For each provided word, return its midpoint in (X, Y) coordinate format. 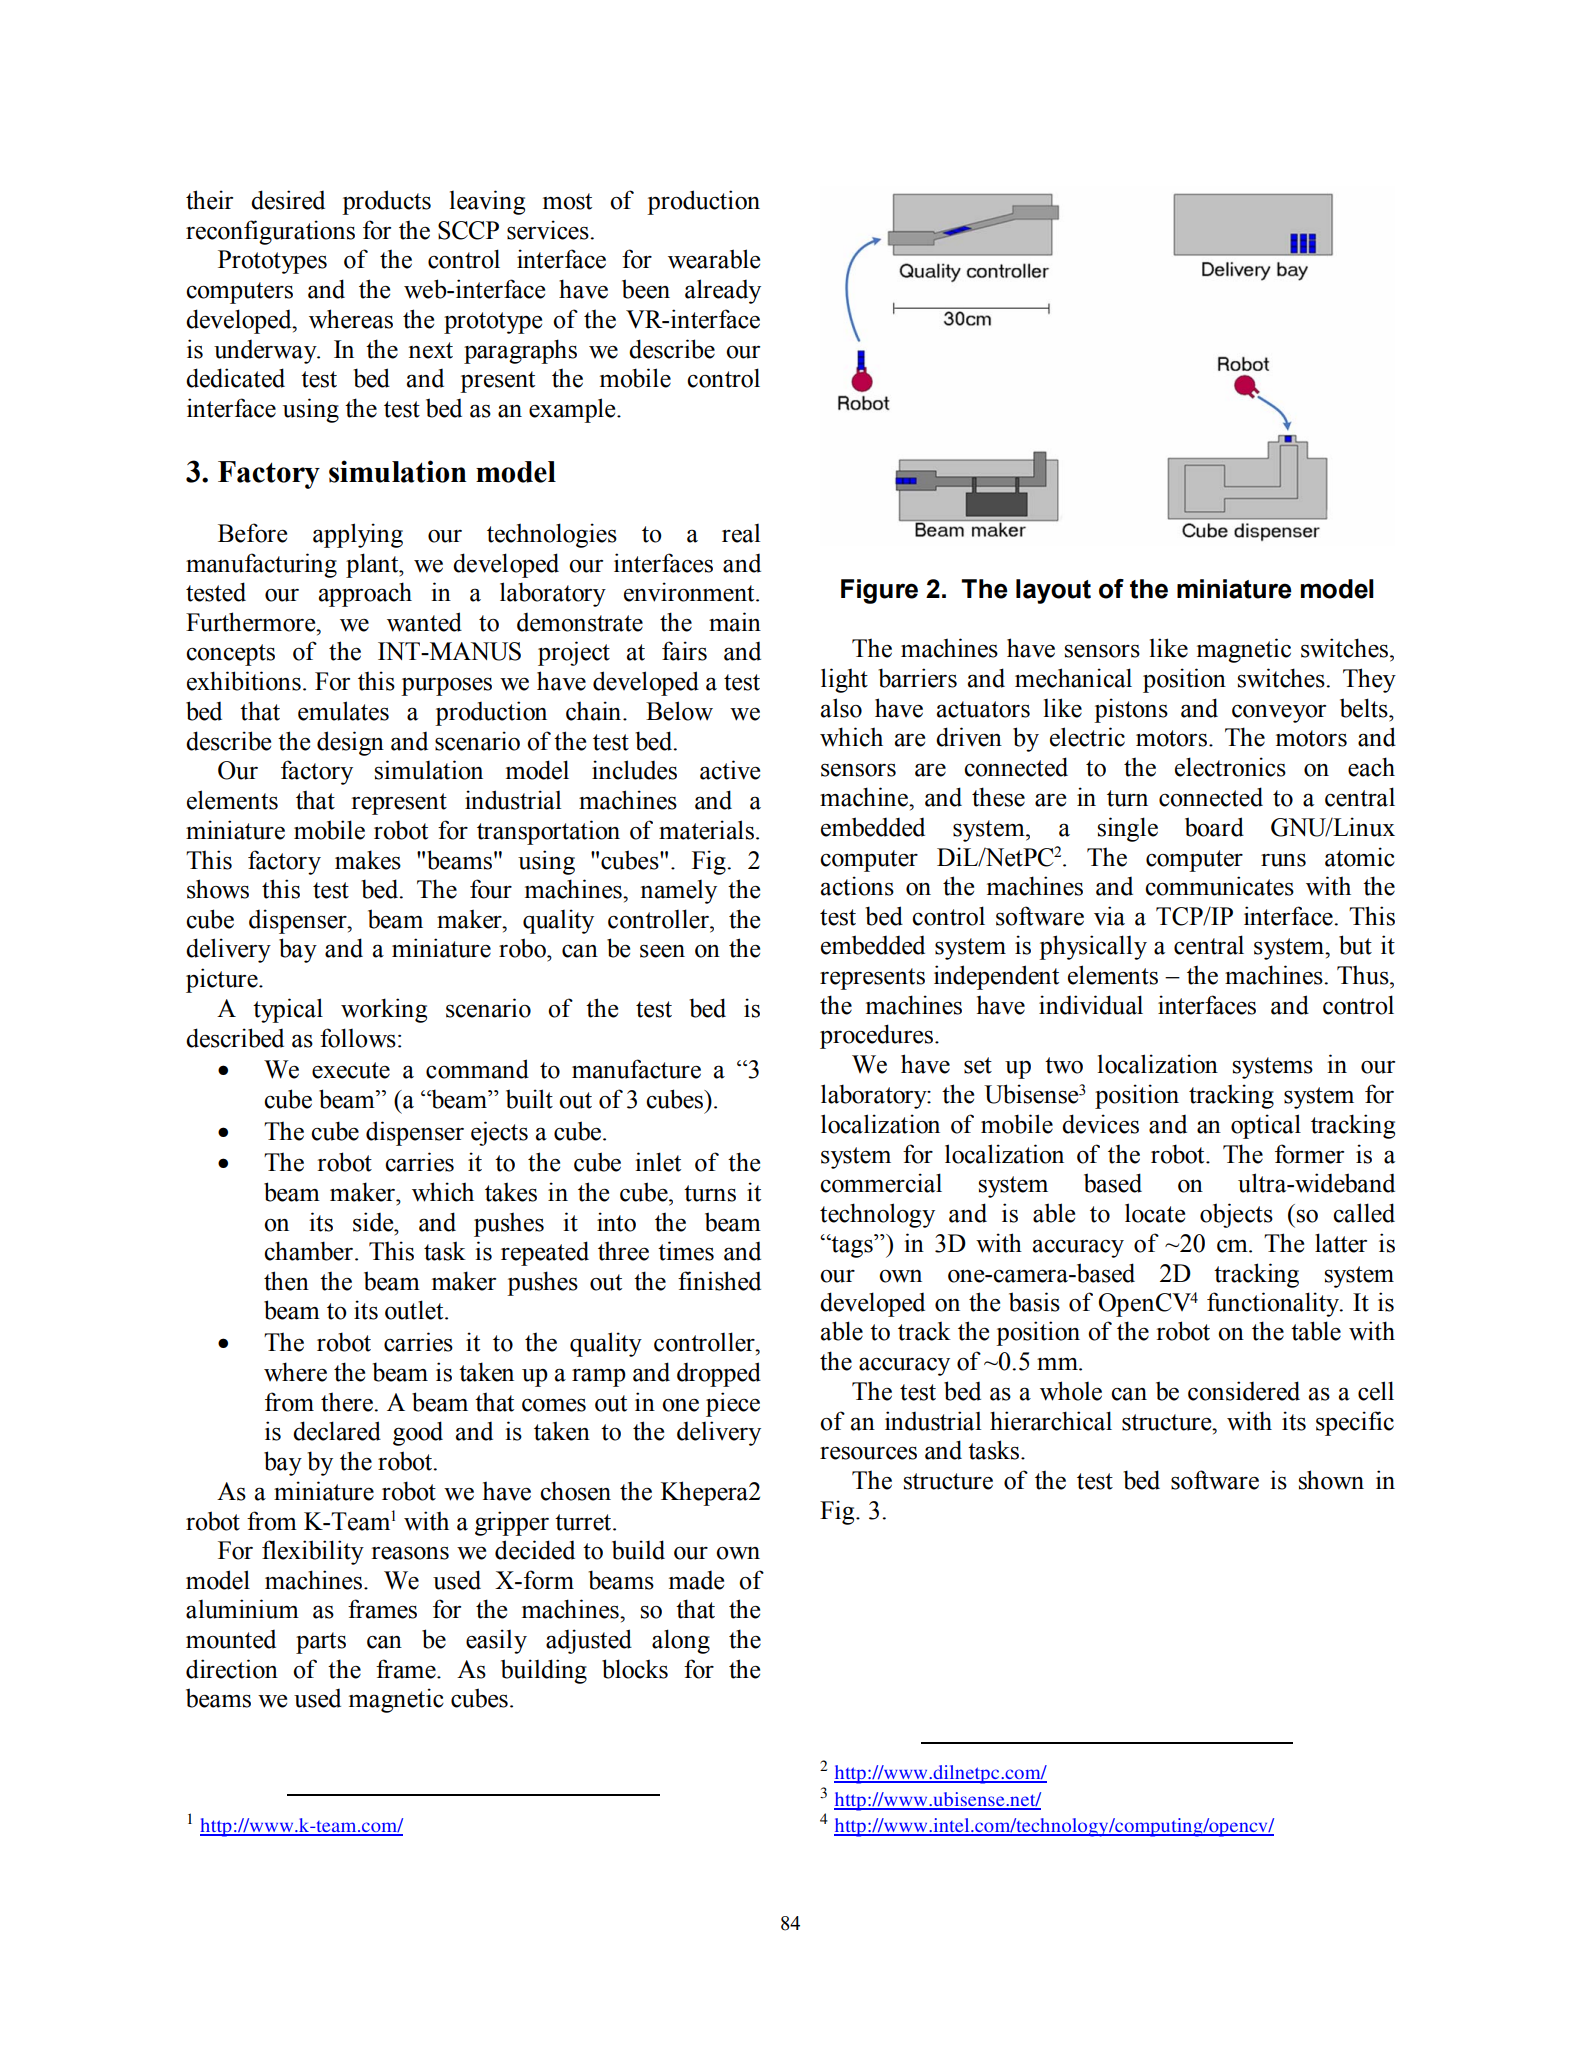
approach (365, 594)
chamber (308, 1251)
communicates (1219, 886)
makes (368, 860)
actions (857, 886)
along (681, 1641)
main (735, 622)
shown (1331, 1480)
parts (321, 1643)
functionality (1274, 1304)
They (1369, 680)
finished (719, 1281)
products (386, 202)
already (723, 291)
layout (1053, 591)
